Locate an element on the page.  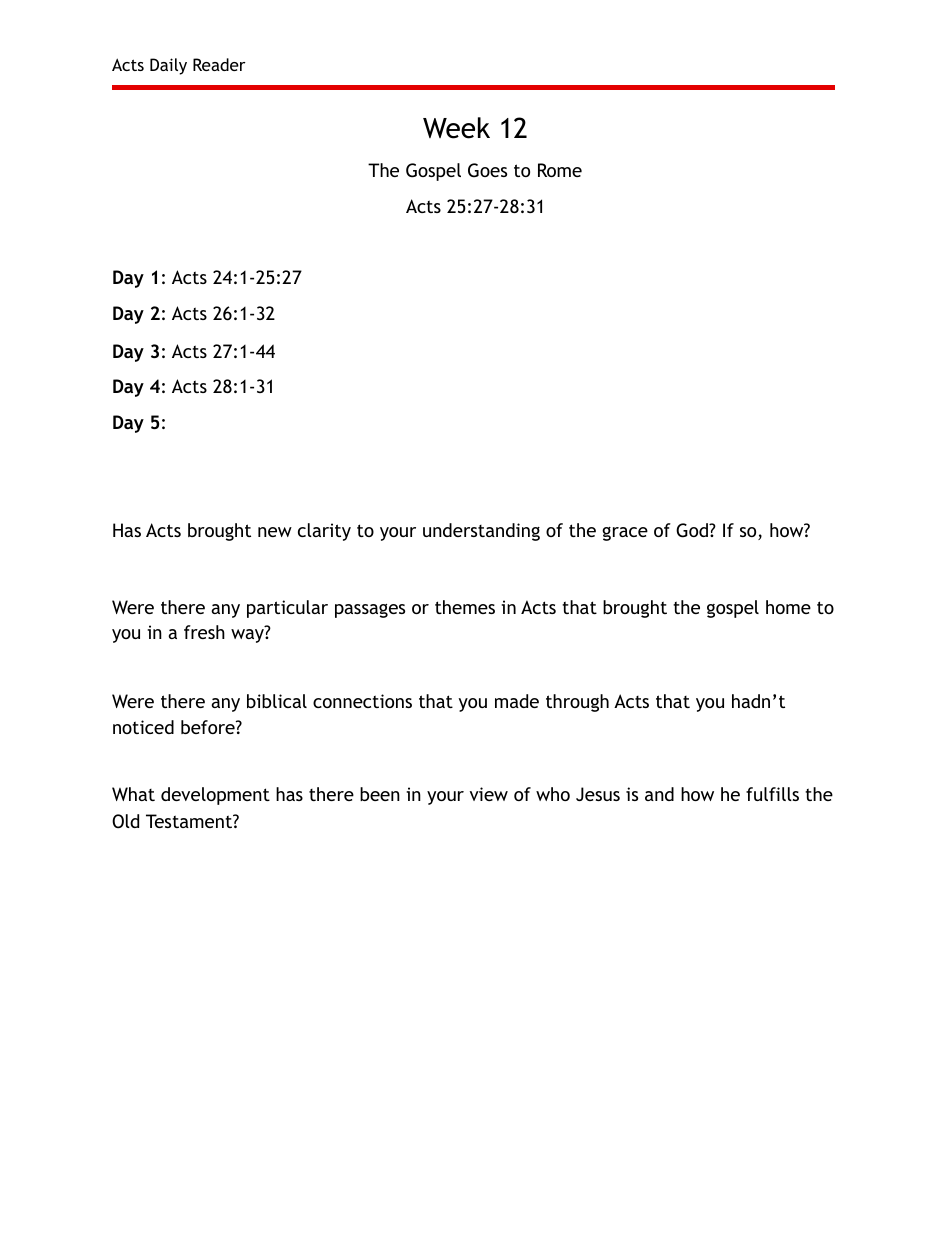
fulfills is located at coordinates (772, 794).
